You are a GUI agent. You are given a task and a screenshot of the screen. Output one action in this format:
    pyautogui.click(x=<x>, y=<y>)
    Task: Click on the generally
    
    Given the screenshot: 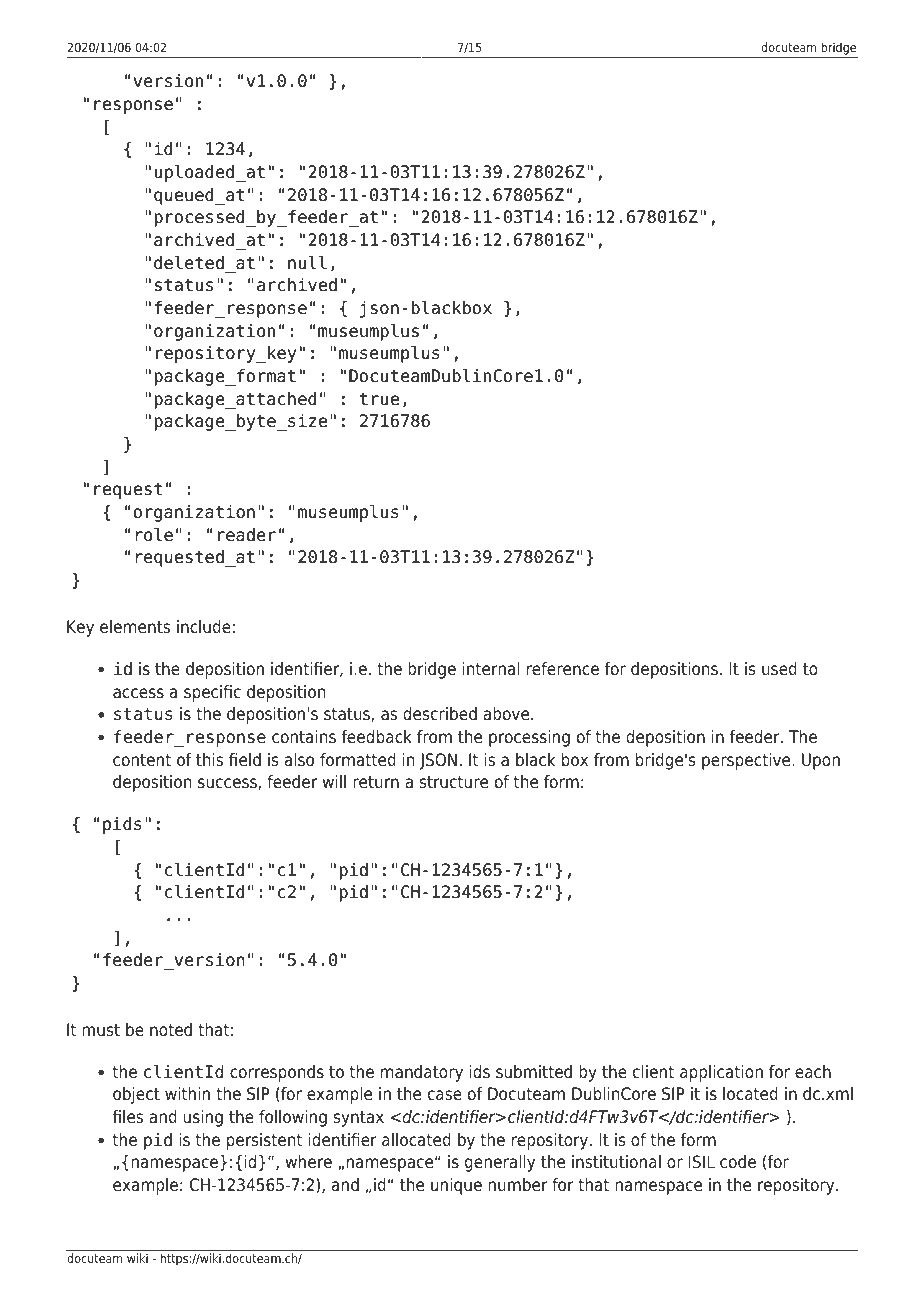 What is the action you would take?
    pyautogui.click(x=500, y=1163)
